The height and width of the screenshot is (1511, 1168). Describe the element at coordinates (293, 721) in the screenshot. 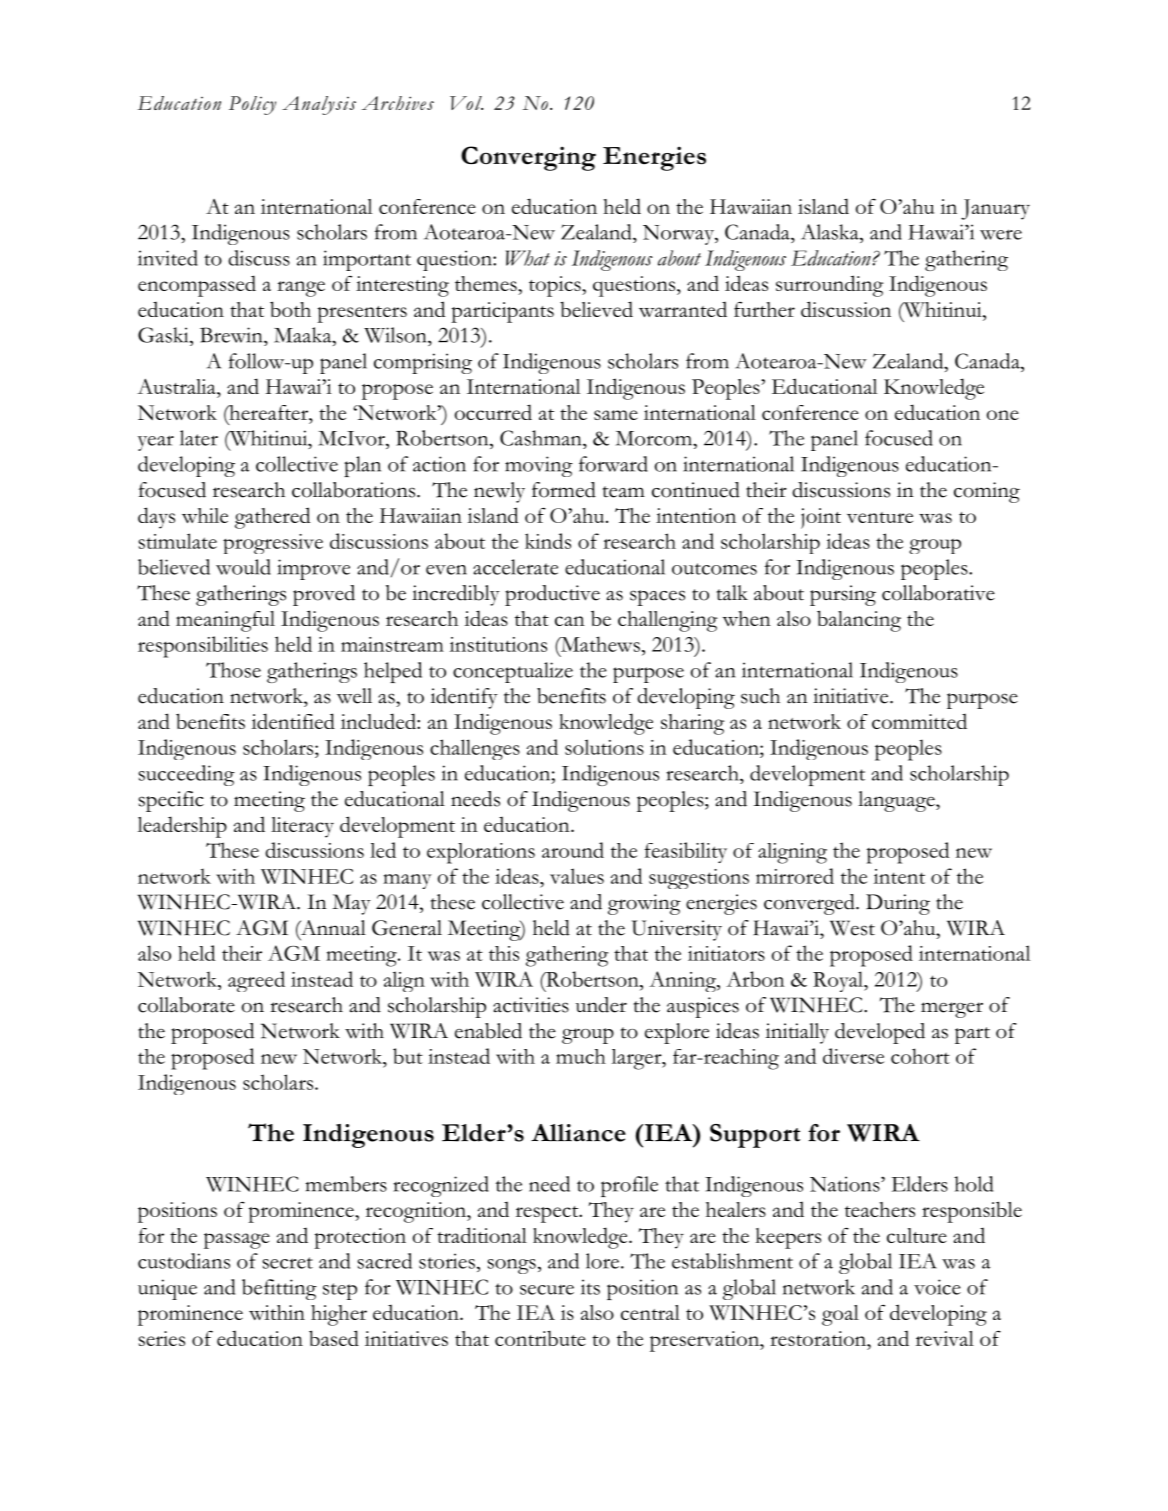

I see `identified` at that location.
